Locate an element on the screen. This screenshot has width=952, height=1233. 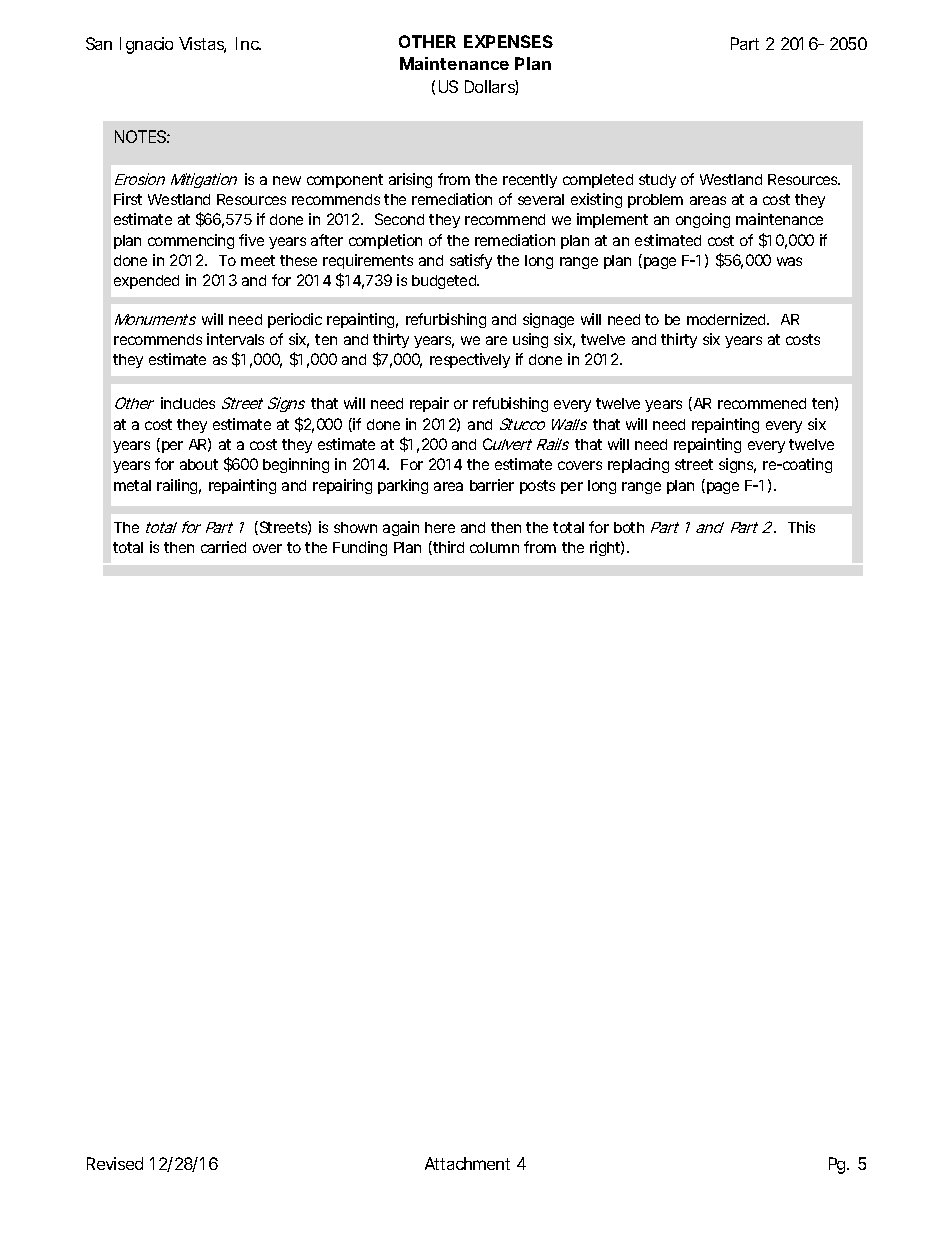
expended is located at coordinates (146, 282).
